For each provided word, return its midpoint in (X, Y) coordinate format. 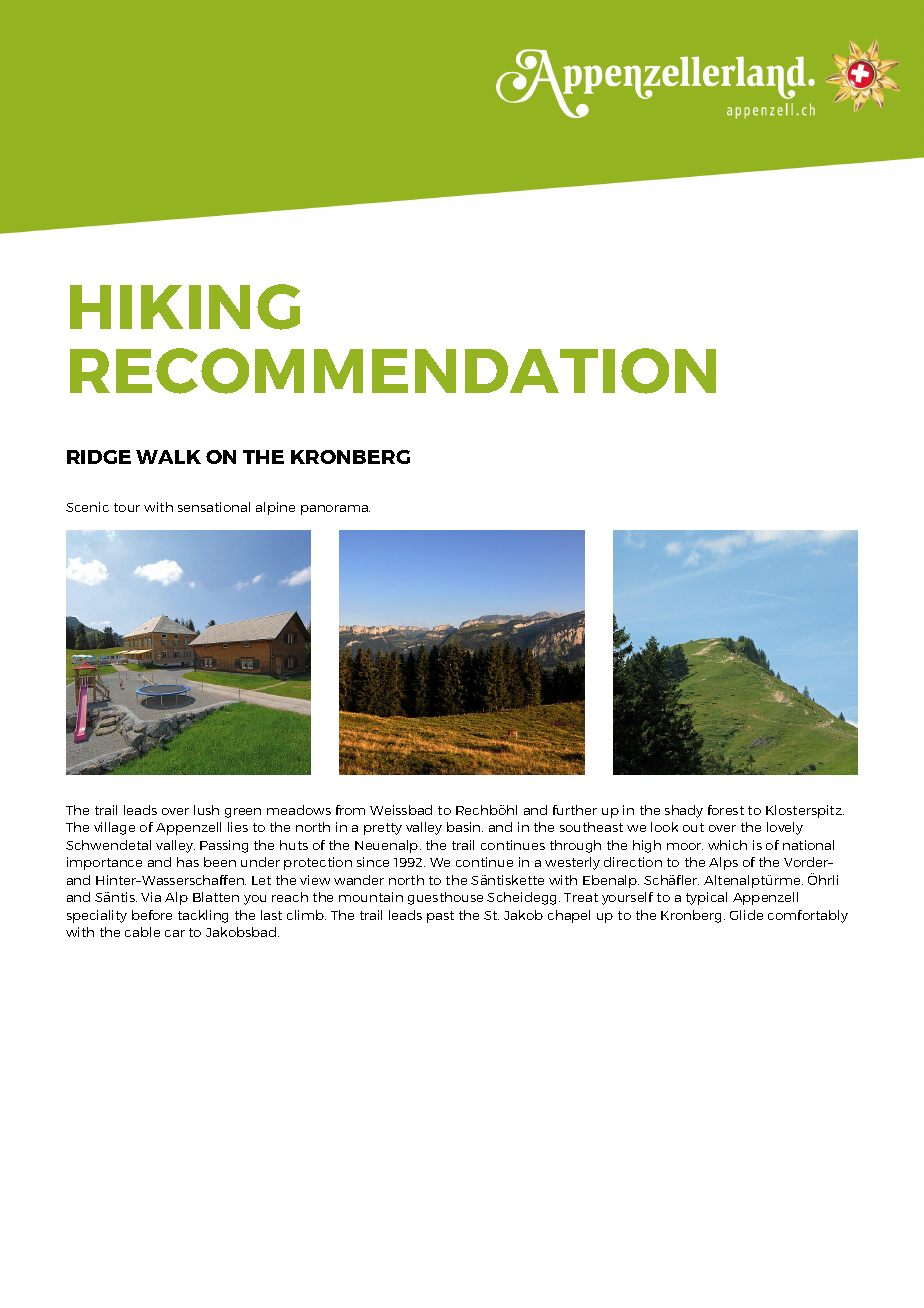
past (440, 917)
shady (684, 811)
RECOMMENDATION (393, 371)
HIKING (185, 307)
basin (465, 827)
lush (206, 810)
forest (726, 810)
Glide (746, 915)
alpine (275, 508)
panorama (335, 510)
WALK (168, 457)
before (152, 915)
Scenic (87, 507)
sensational (214, 507)
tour (127, 507)
